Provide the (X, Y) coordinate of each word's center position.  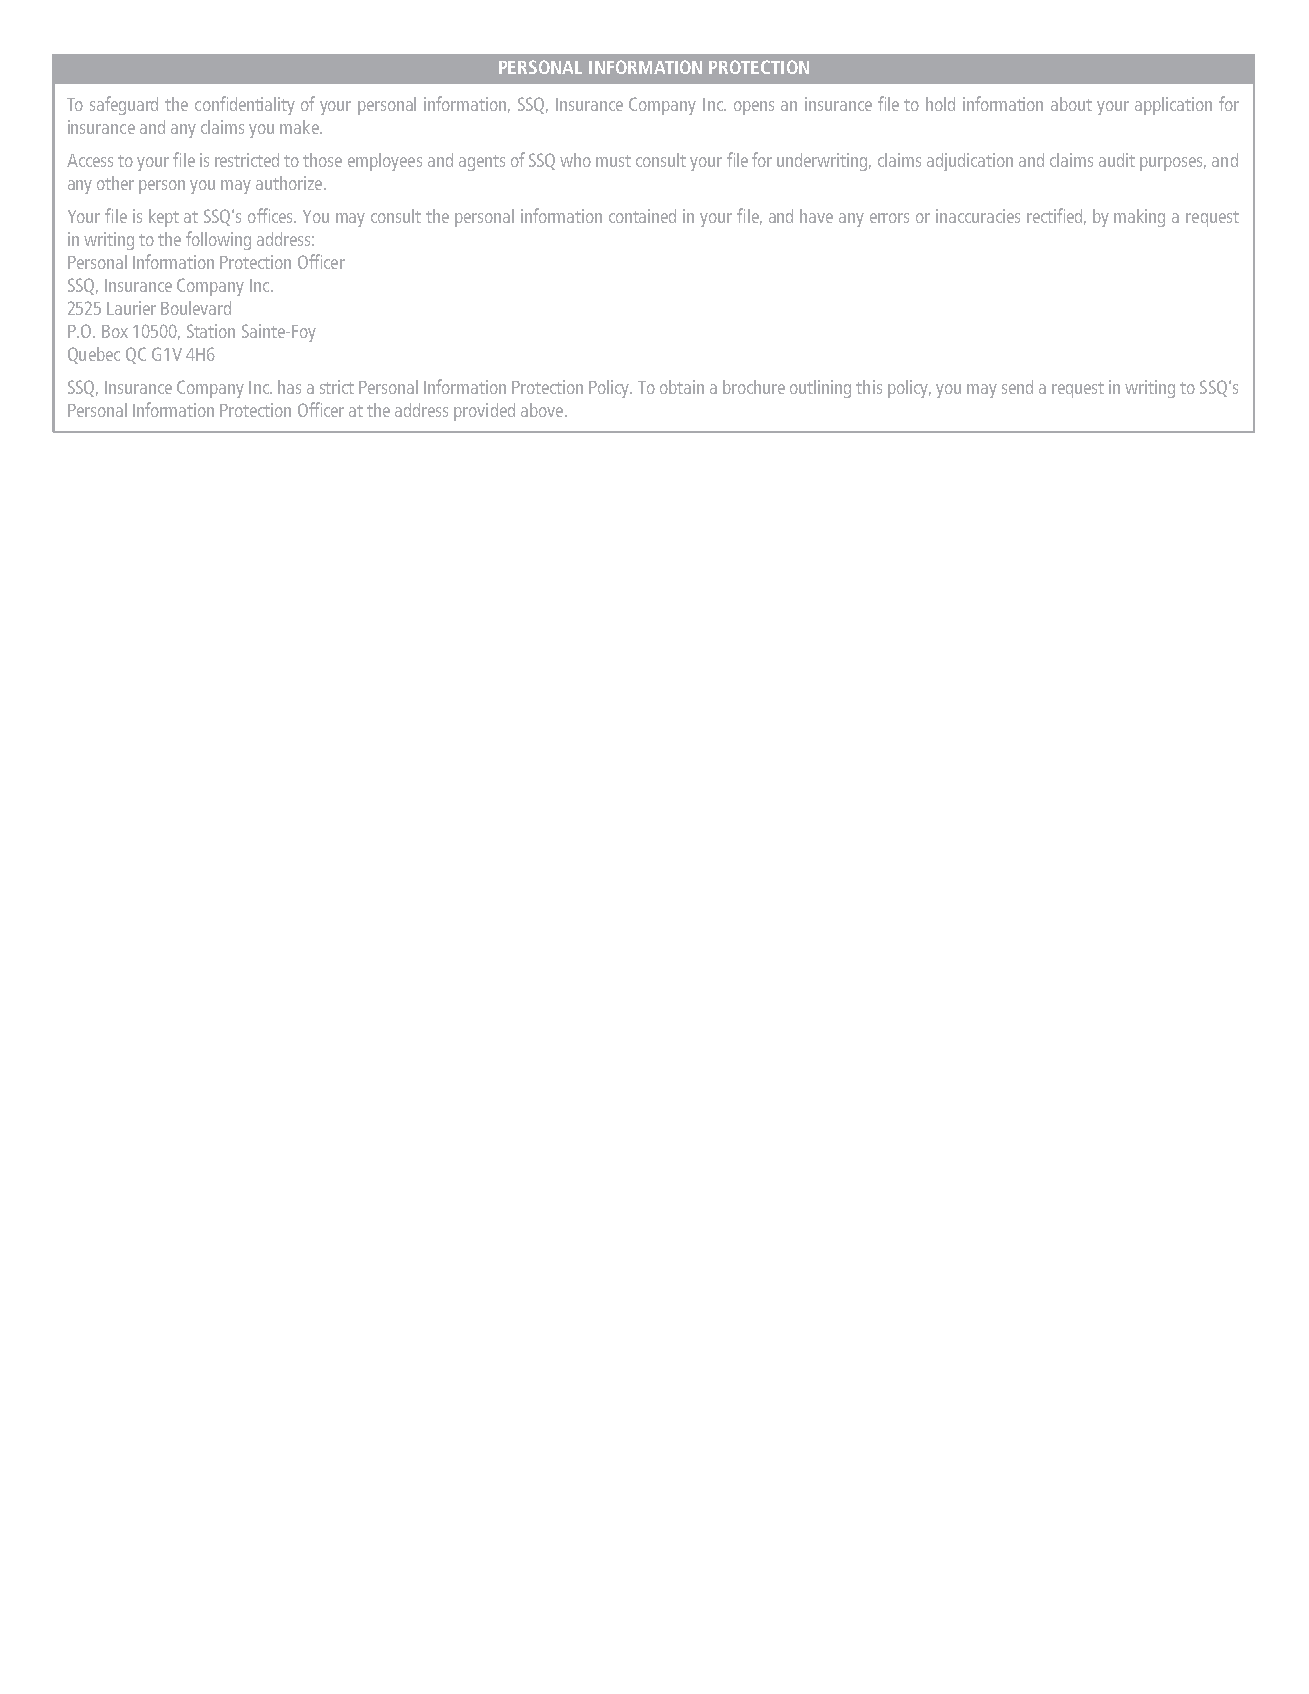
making (1139, 218)
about (1071, 104)
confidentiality (245, 105)
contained (642, 216)
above (543, 410)
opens (754, 108)
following (218, 240)
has (289, 387)
